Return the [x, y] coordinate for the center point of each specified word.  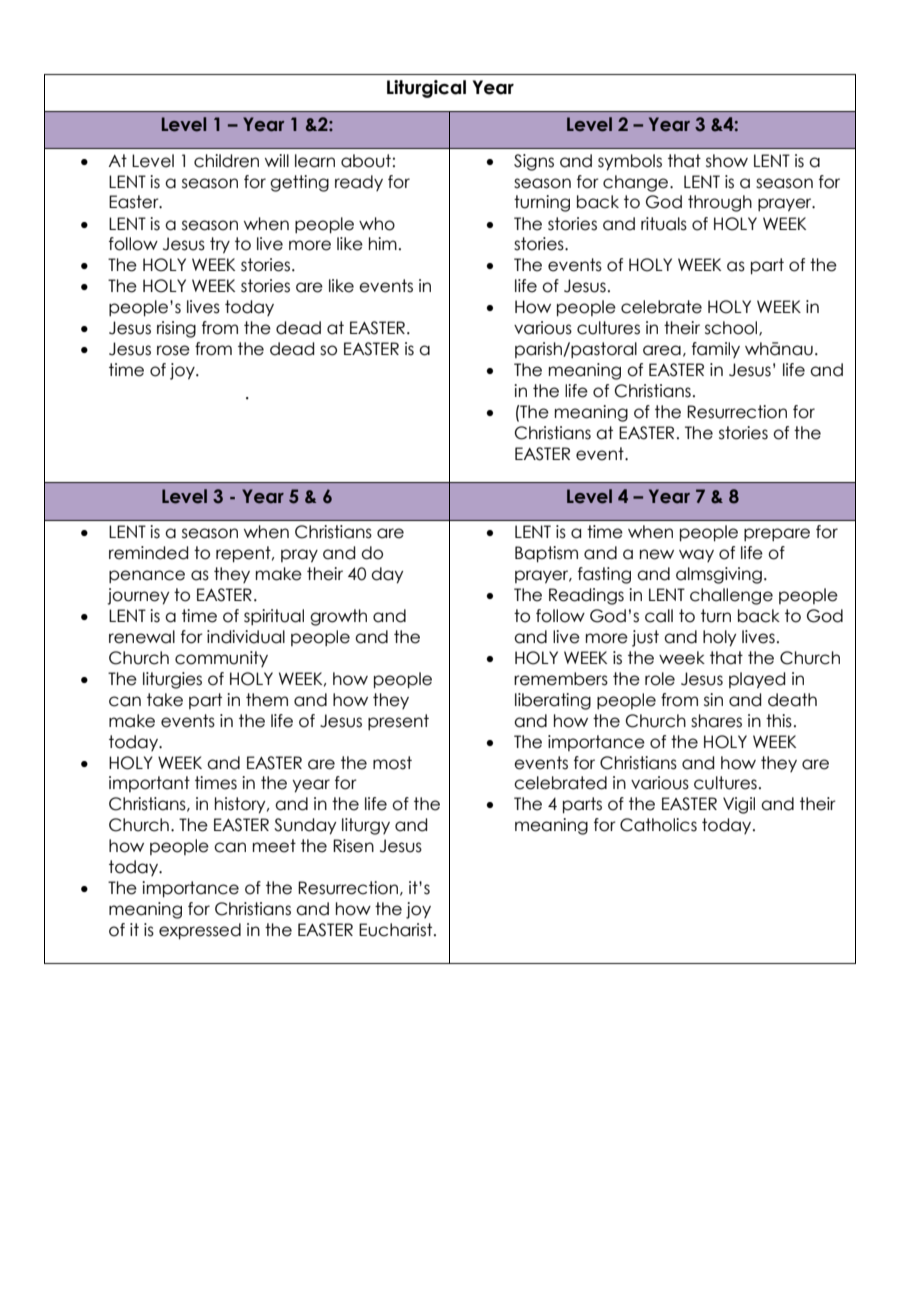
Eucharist [397, 930]
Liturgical [426, 89]
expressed [200, 931]
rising [176, 329]
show [727, 161]
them [267, 700]
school [732, 328]
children [226, 161]
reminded [148, 553]
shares [716, 721]
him [383, 243]
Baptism [546, 554]
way [696, 555]
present [398, 722]
